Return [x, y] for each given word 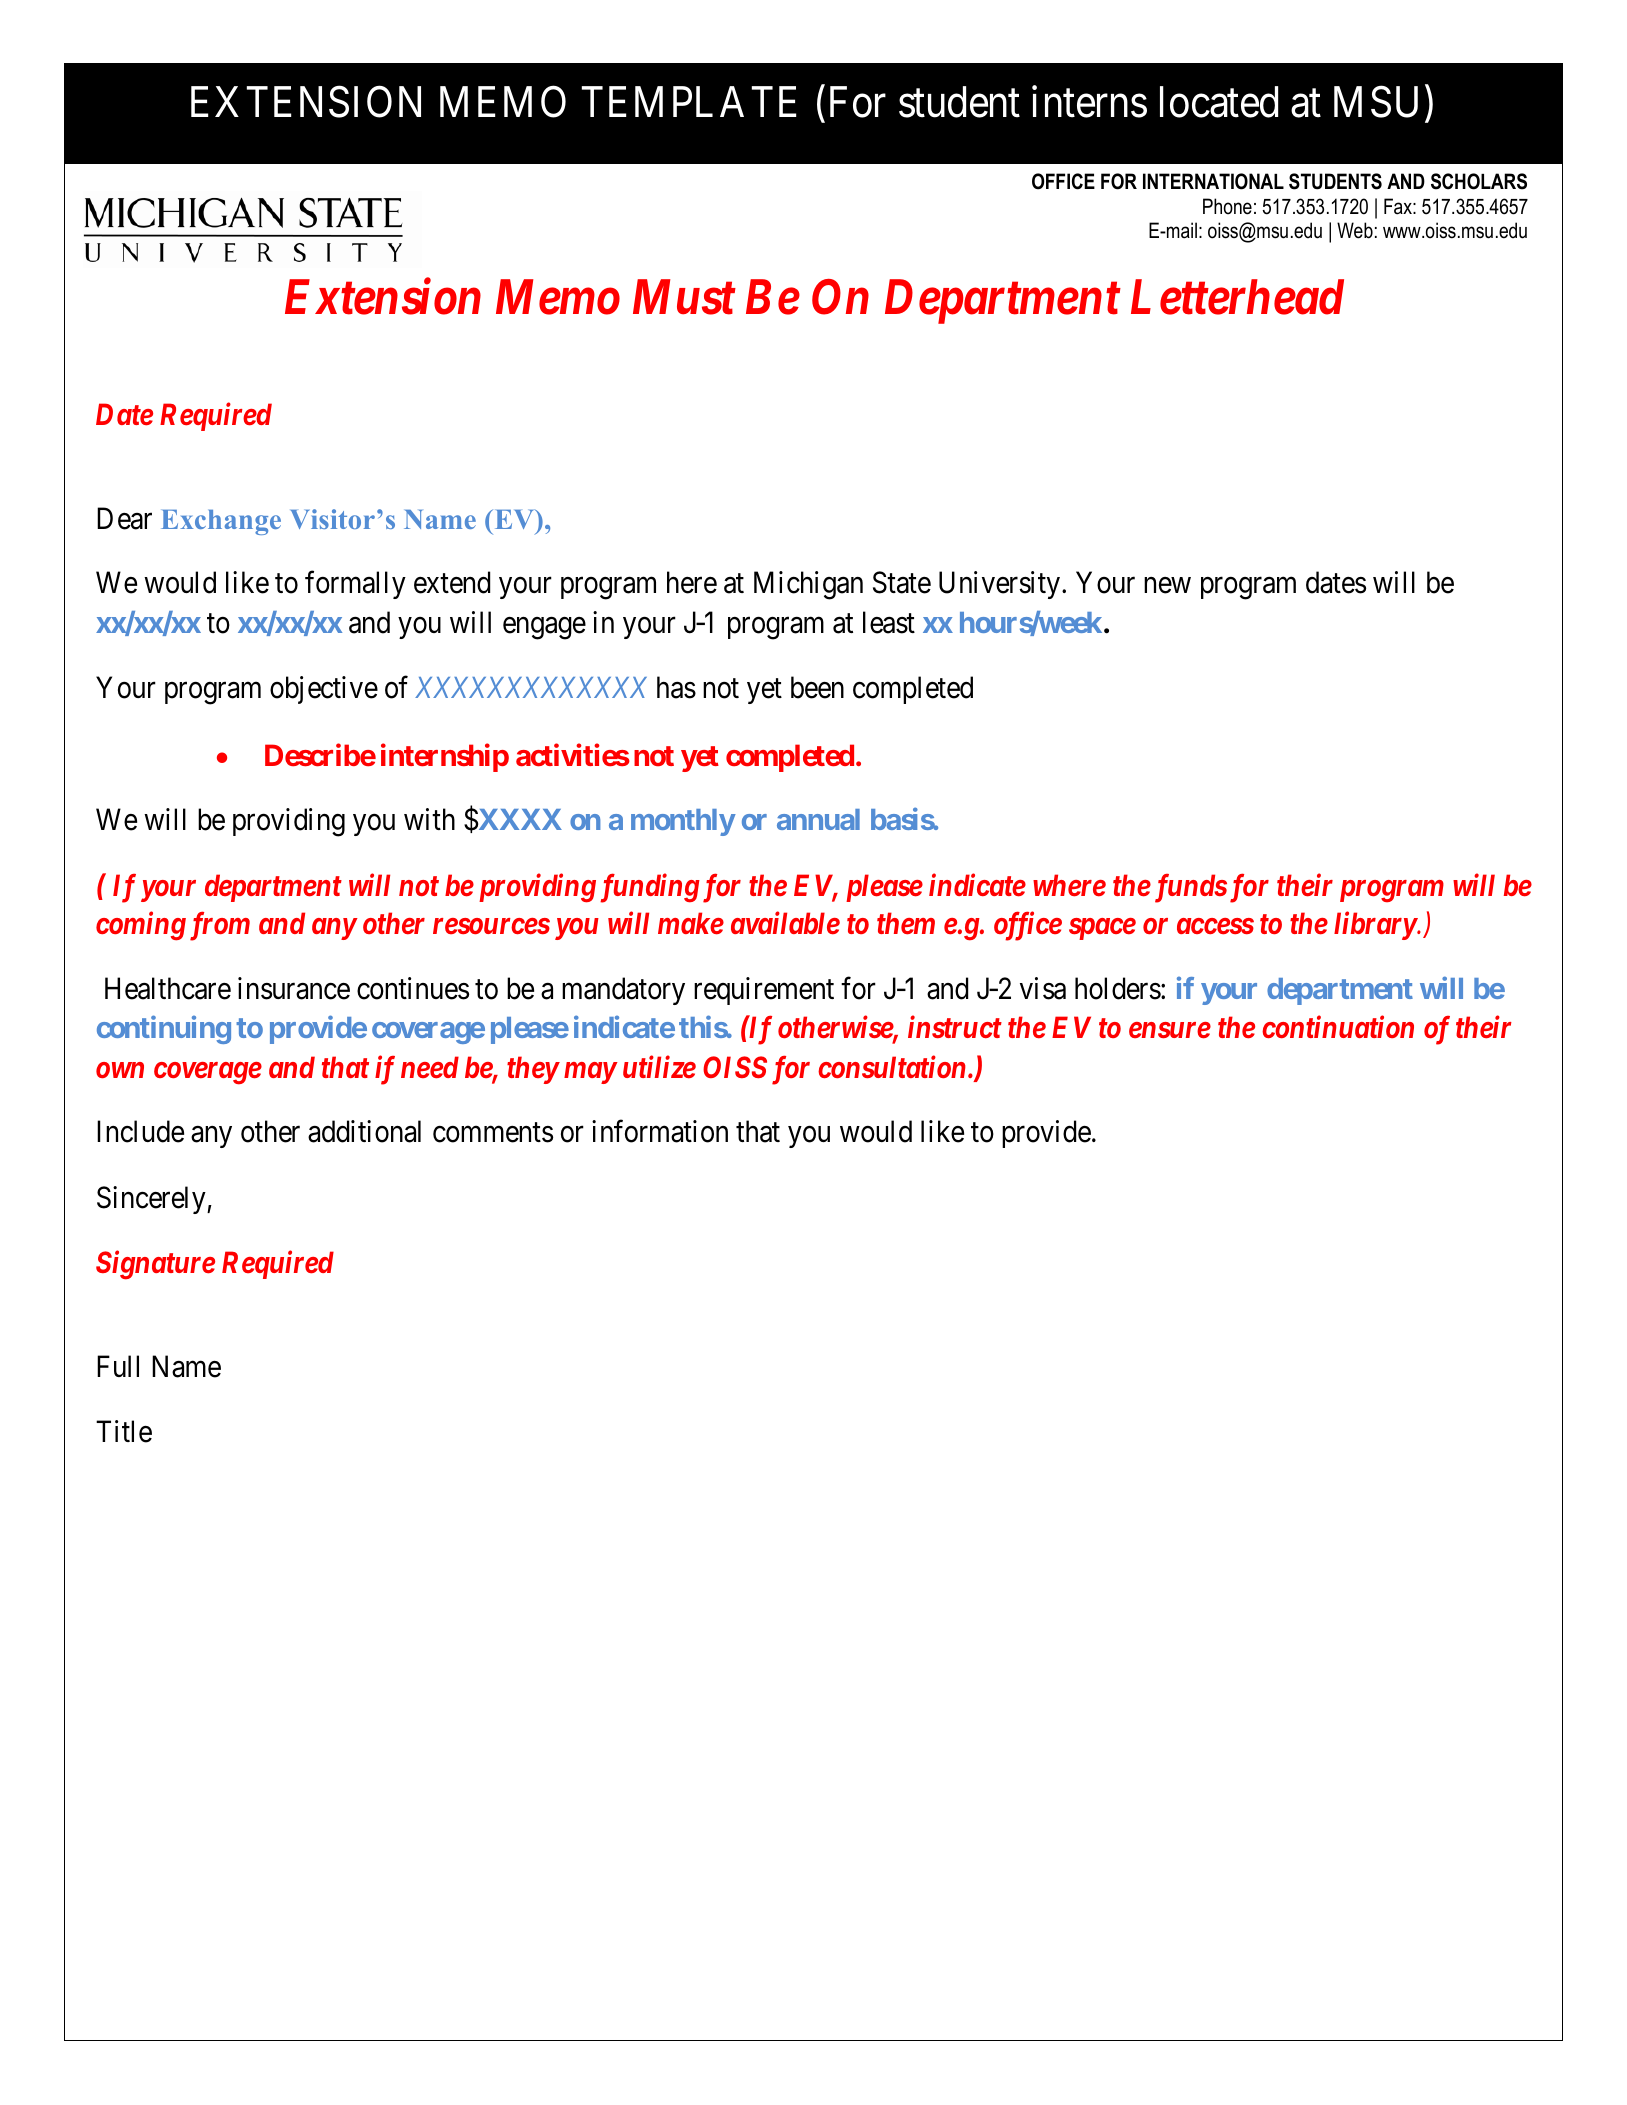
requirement [764, 991]
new [1167, 586]
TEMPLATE [689, 101]
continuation [1338, 1027]
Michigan [808, 585]
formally [355, 585]
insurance [294, 988]
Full [118, 1366]
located [1219, 102]
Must [684, 297]
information [660, 1131]
